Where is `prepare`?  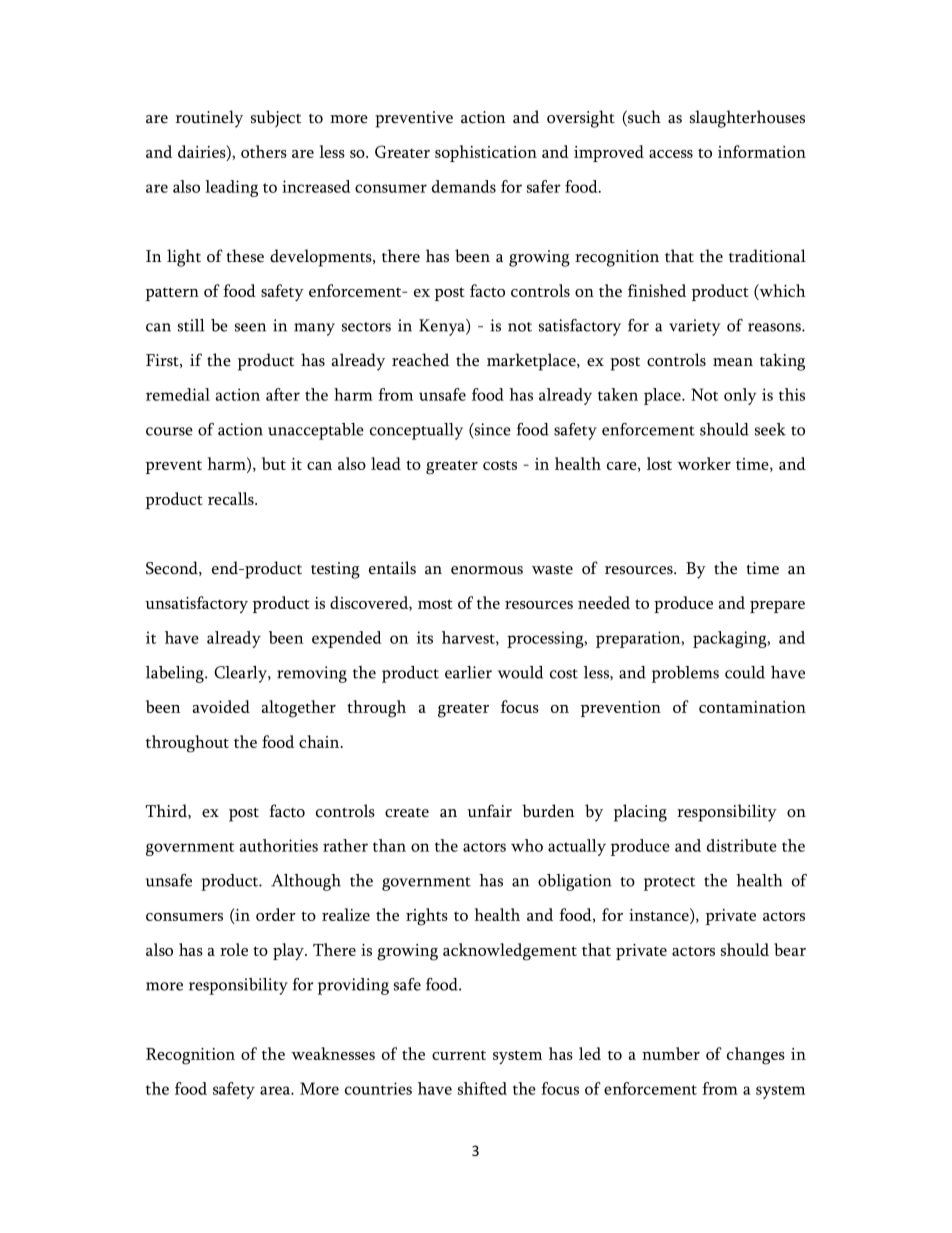 prepare is located at coordinates (777, 607).
